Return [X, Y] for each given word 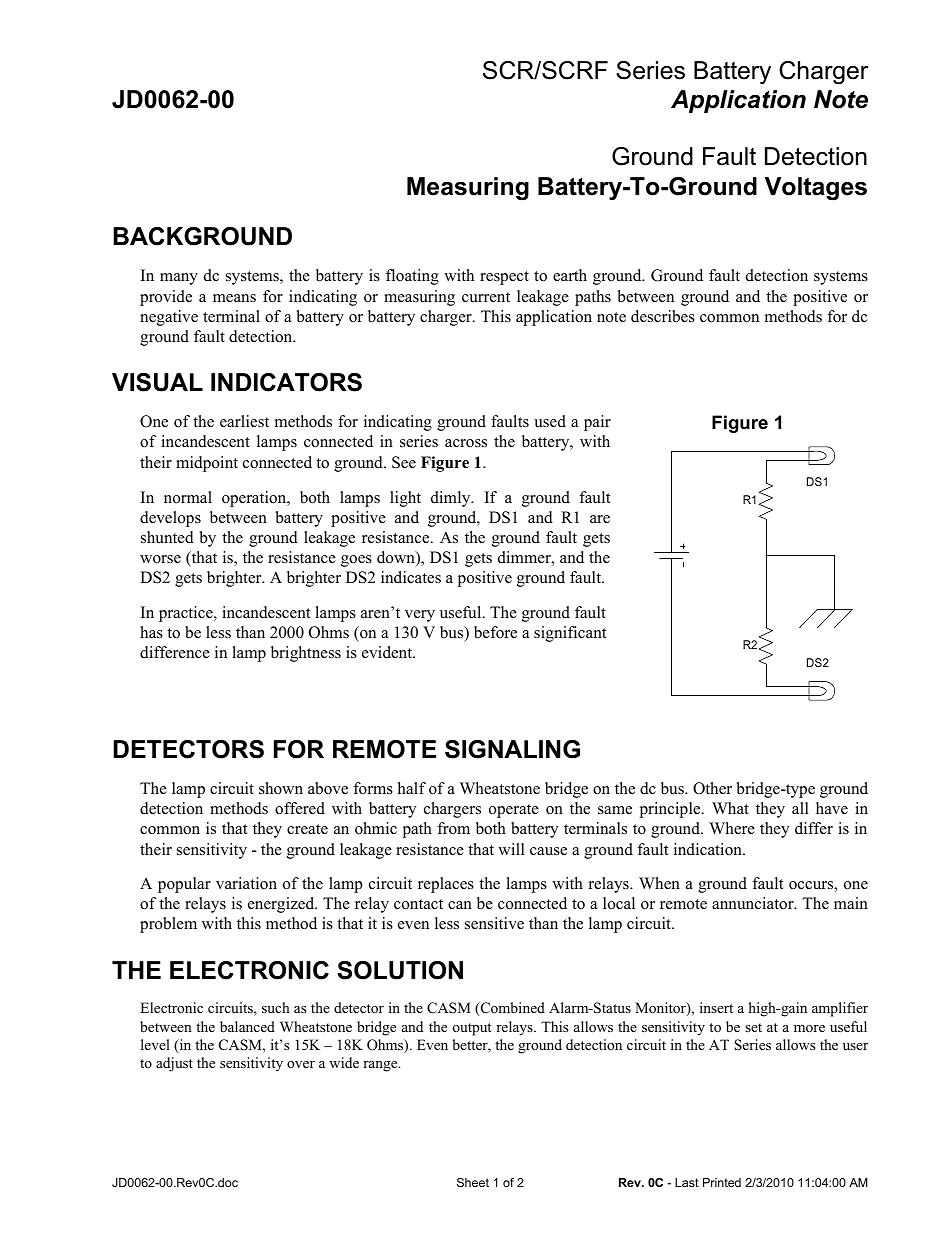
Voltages [816, 189]
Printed [722, 1182]
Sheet [473, 1182]
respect [504, 278]
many [179, 279]
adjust [174, 1064]
